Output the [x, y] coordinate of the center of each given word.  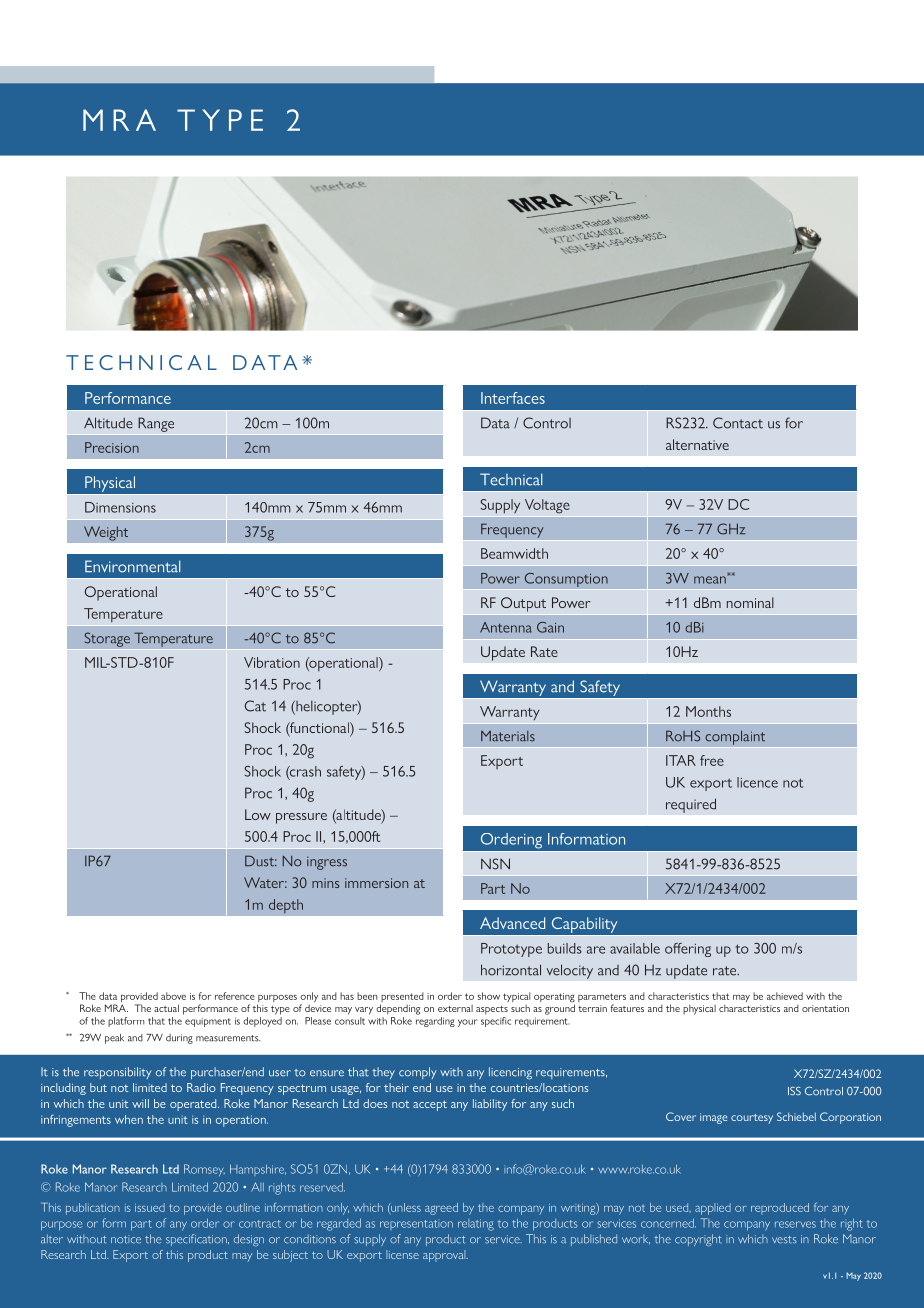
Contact [738, 423]
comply [418, 1073]
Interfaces [513, 398]
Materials [508, 736]
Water [265, 882]
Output [523, 604]
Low [258, 814]
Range [156, 424]
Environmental [132, 566]
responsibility [118, 1073]
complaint [735, 737]
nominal [750, 602]
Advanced [512, 923]
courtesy [752, 1119]
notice [126, 1239]
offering [688, 950]
